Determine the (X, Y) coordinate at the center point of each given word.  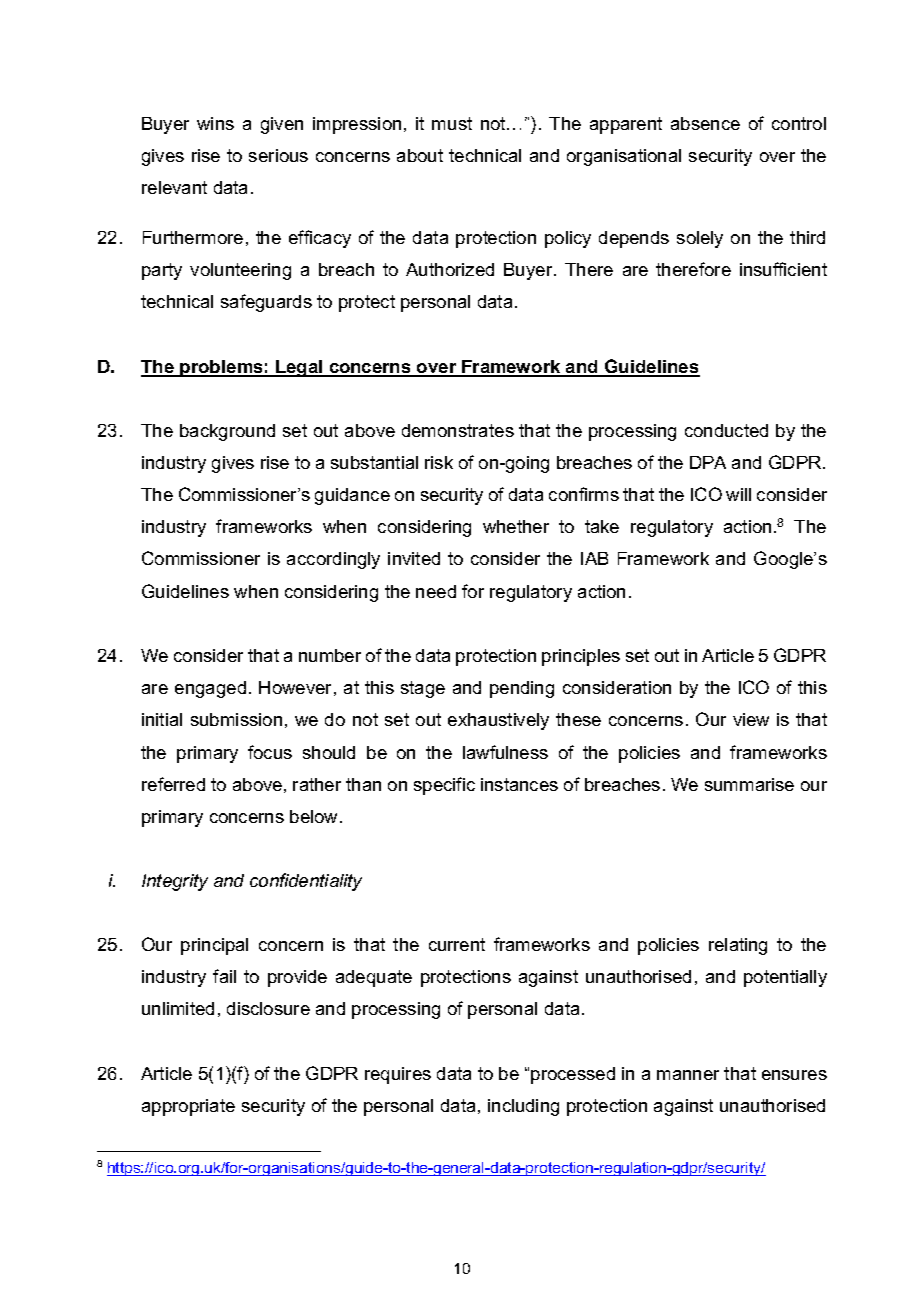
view (751, 719)
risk (439, 462)
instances (519, 784)
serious (278, 155)
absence (705, 123)
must (452, 123)
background (227, 432)
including (523, 1107)
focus (270, 752)
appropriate (188, 1107)
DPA (708, 462)
